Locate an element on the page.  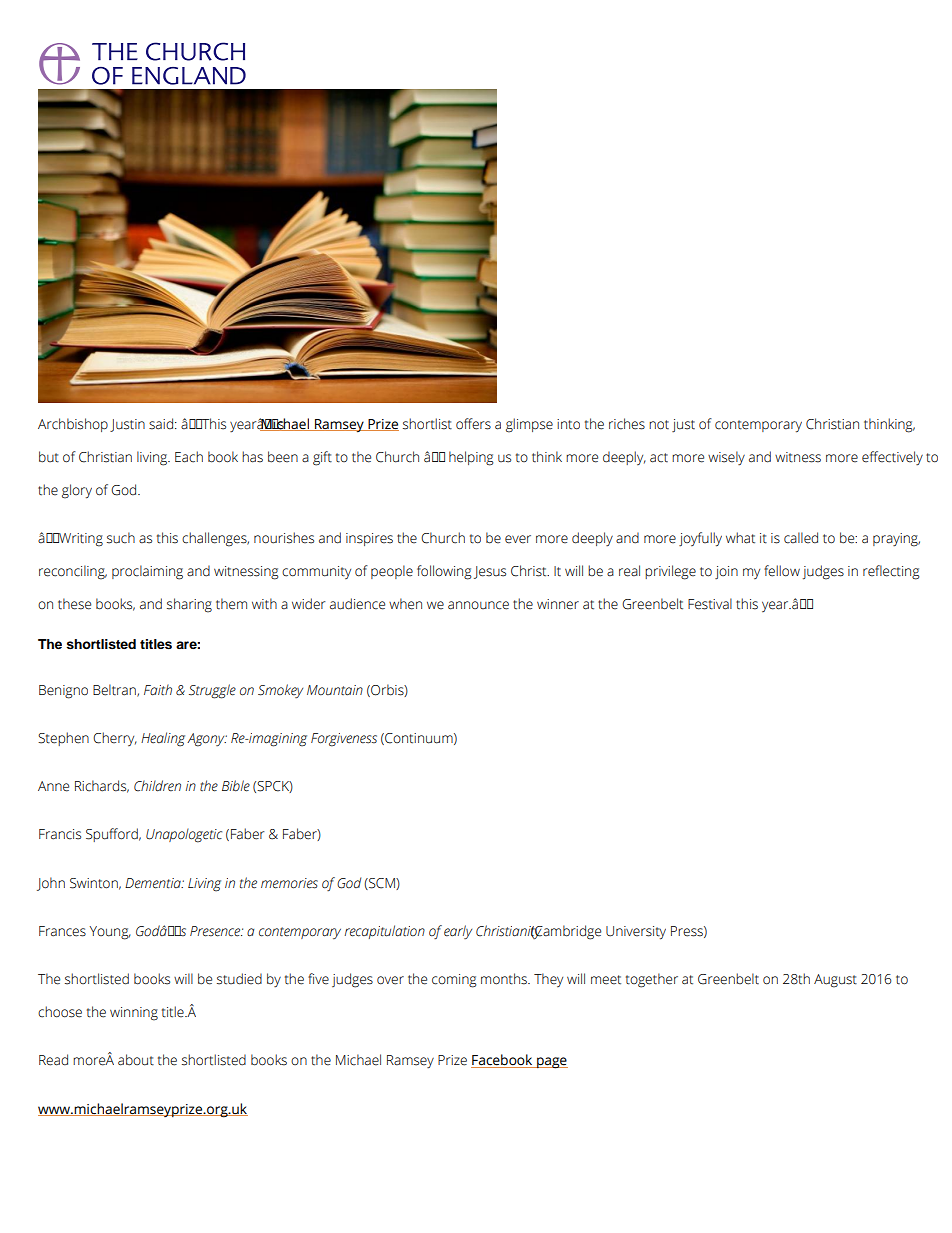
page is located at coordinates (551, 1063).
